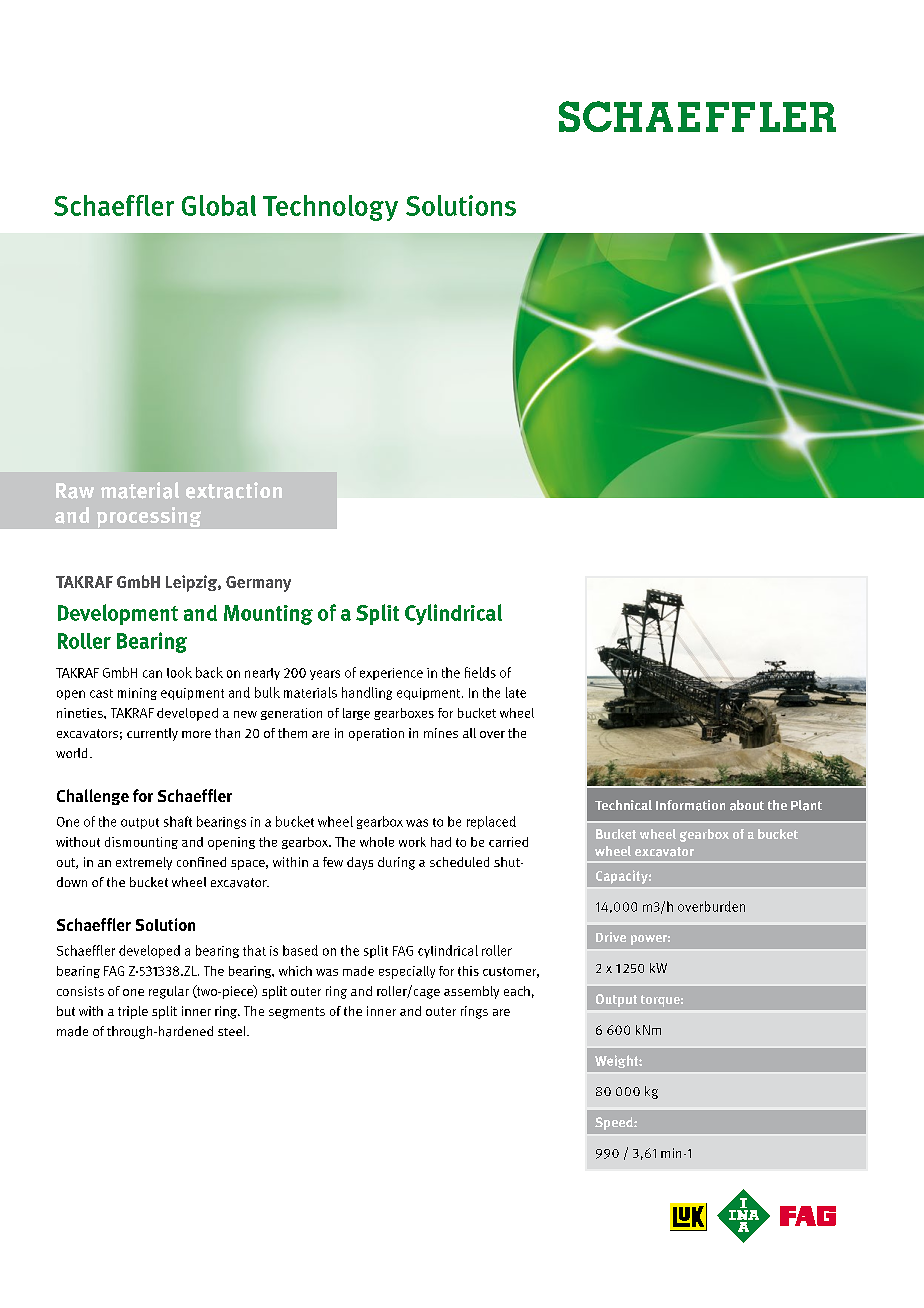 The height and width of the screenshot is (1308, 924). Describe the element at coordinates (330, 208) in the screenshot. I see `Technology` at that location.
